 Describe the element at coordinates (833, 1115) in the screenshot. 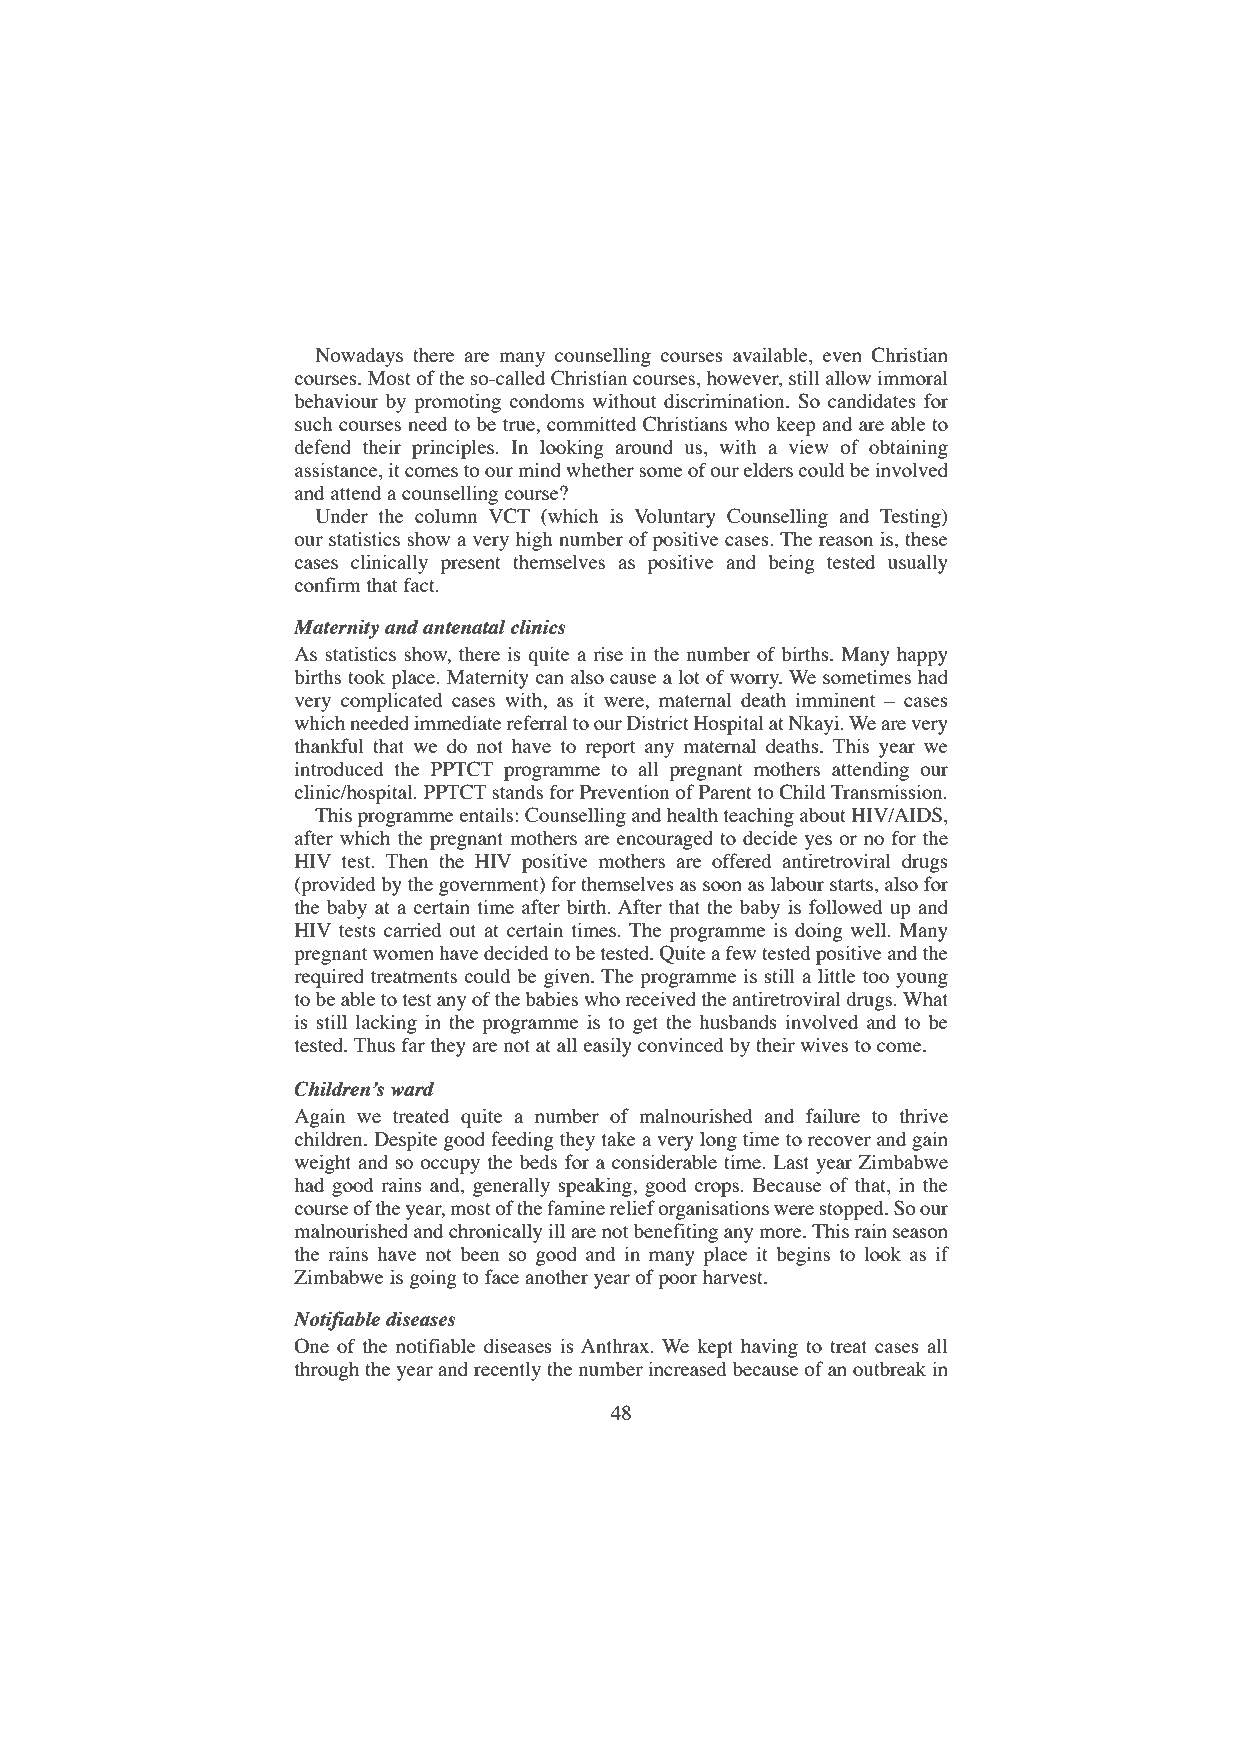

I see `failure` at that location.
